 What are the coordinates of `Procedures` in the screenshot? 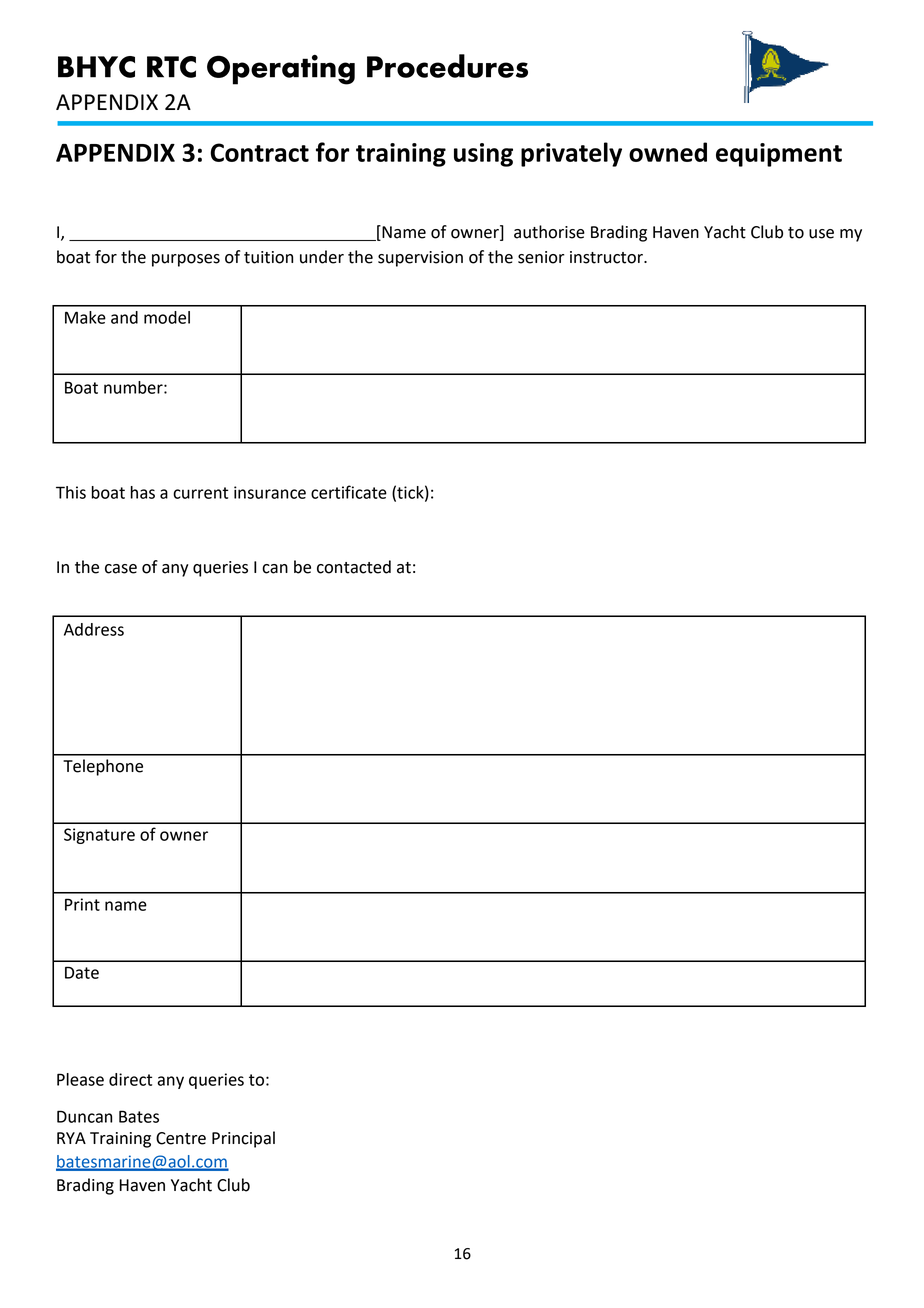 It's located at (447, 66).
